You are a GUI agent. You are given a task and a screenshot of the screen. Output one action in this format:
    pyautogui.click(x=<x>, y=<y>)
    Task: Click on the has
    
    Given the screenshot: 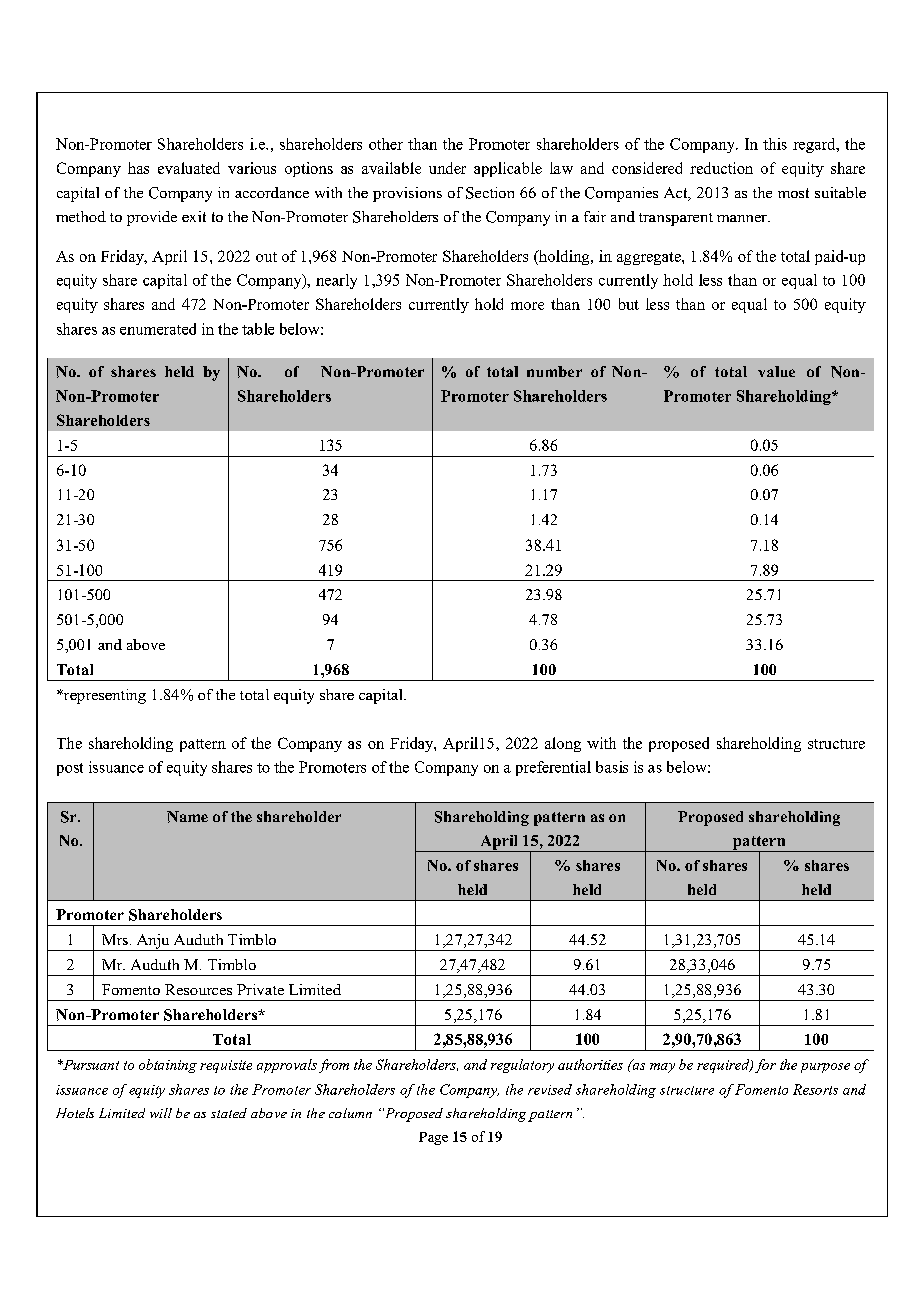 What is the action you would take?
    pyautogui.click(x=138, y=168)
